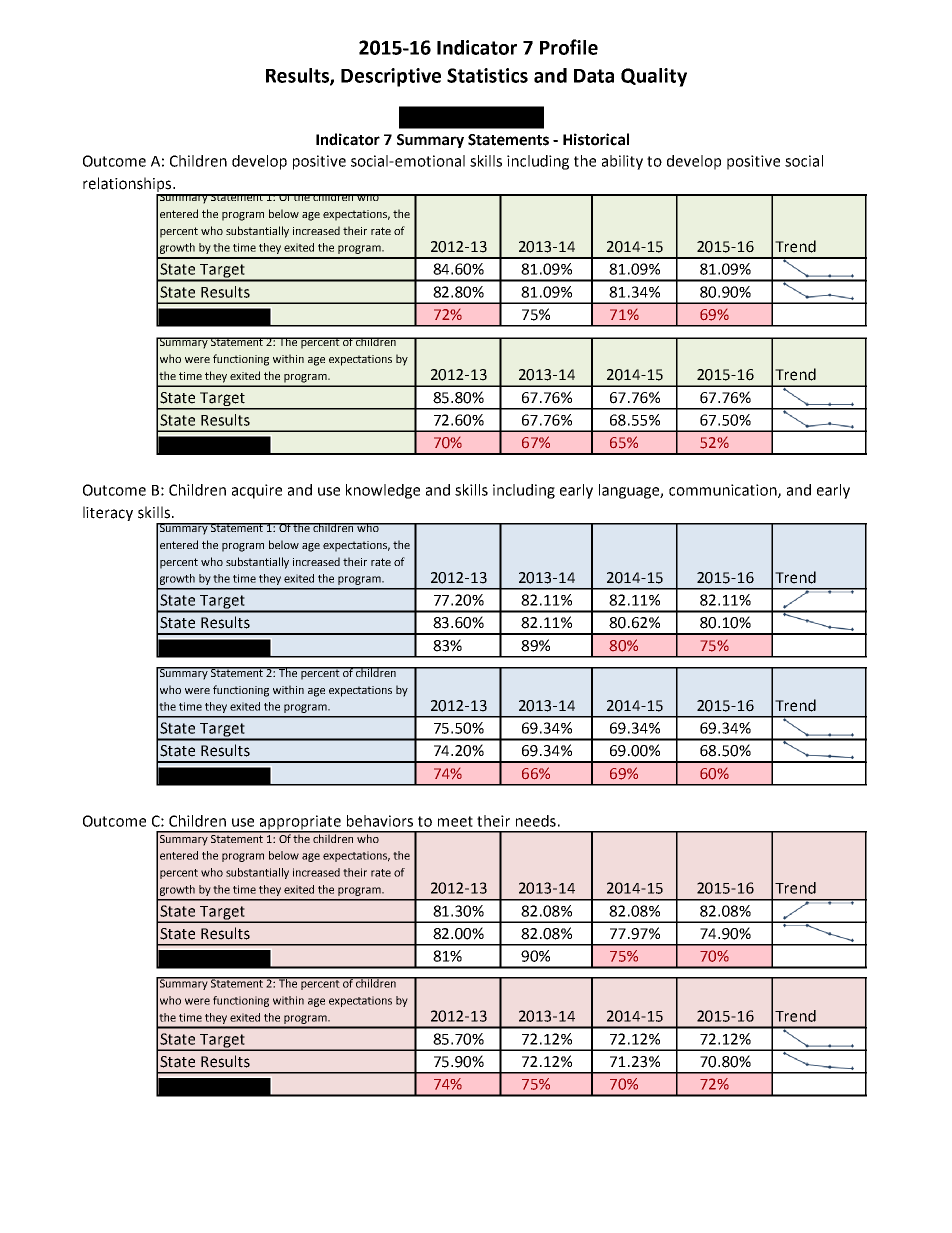 The image size is (952, 1233). Describe the element at coordinates (383, 491) in the screenshot. I see `knowledge` at that location.
